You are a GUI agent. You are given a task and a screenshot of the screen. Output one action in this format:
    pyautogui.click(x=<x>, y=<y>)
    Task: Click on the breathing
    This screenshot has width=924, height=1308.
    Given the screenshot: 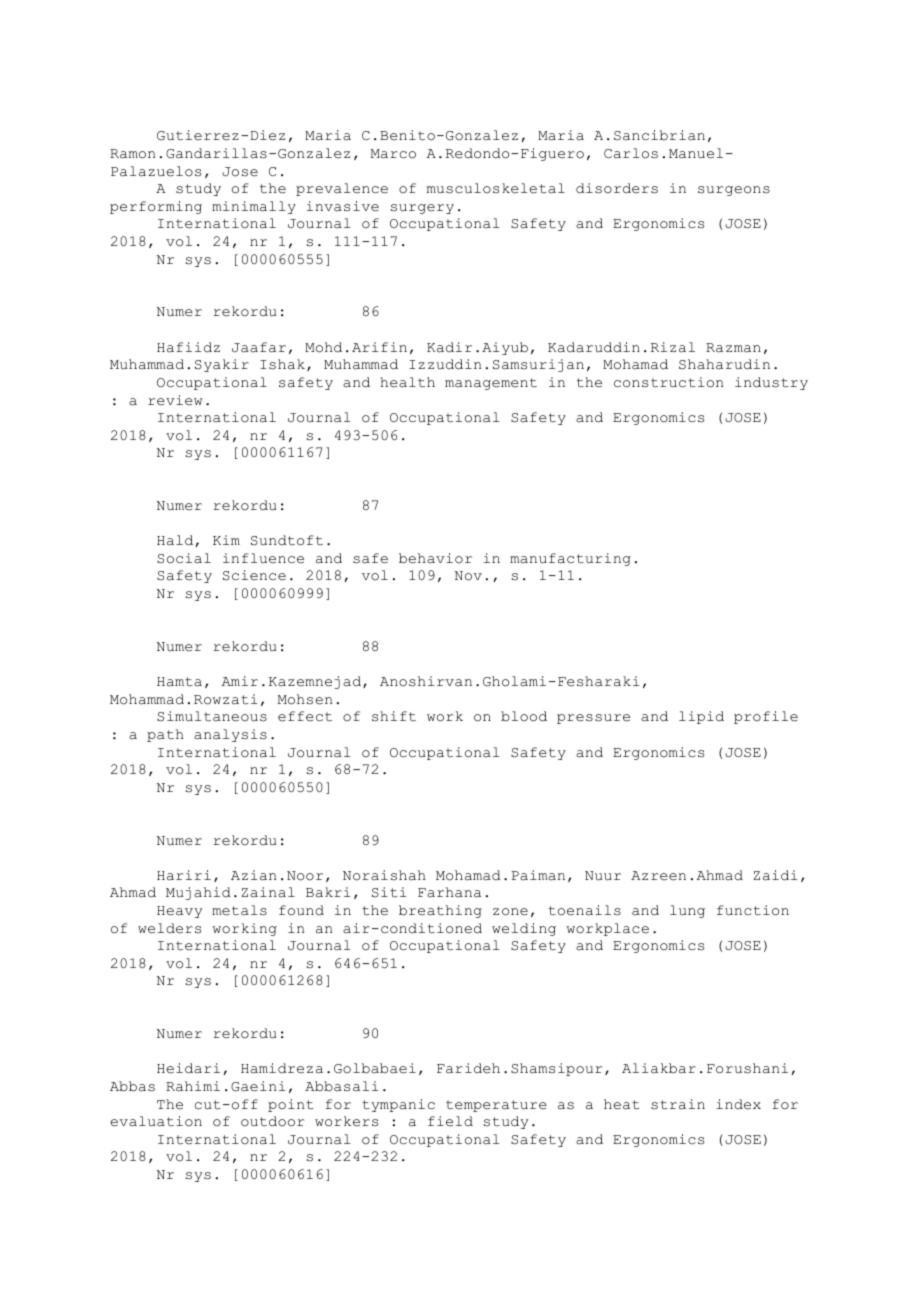 What is the action you would take?
    pyautogui.click(x=440, y=911)
